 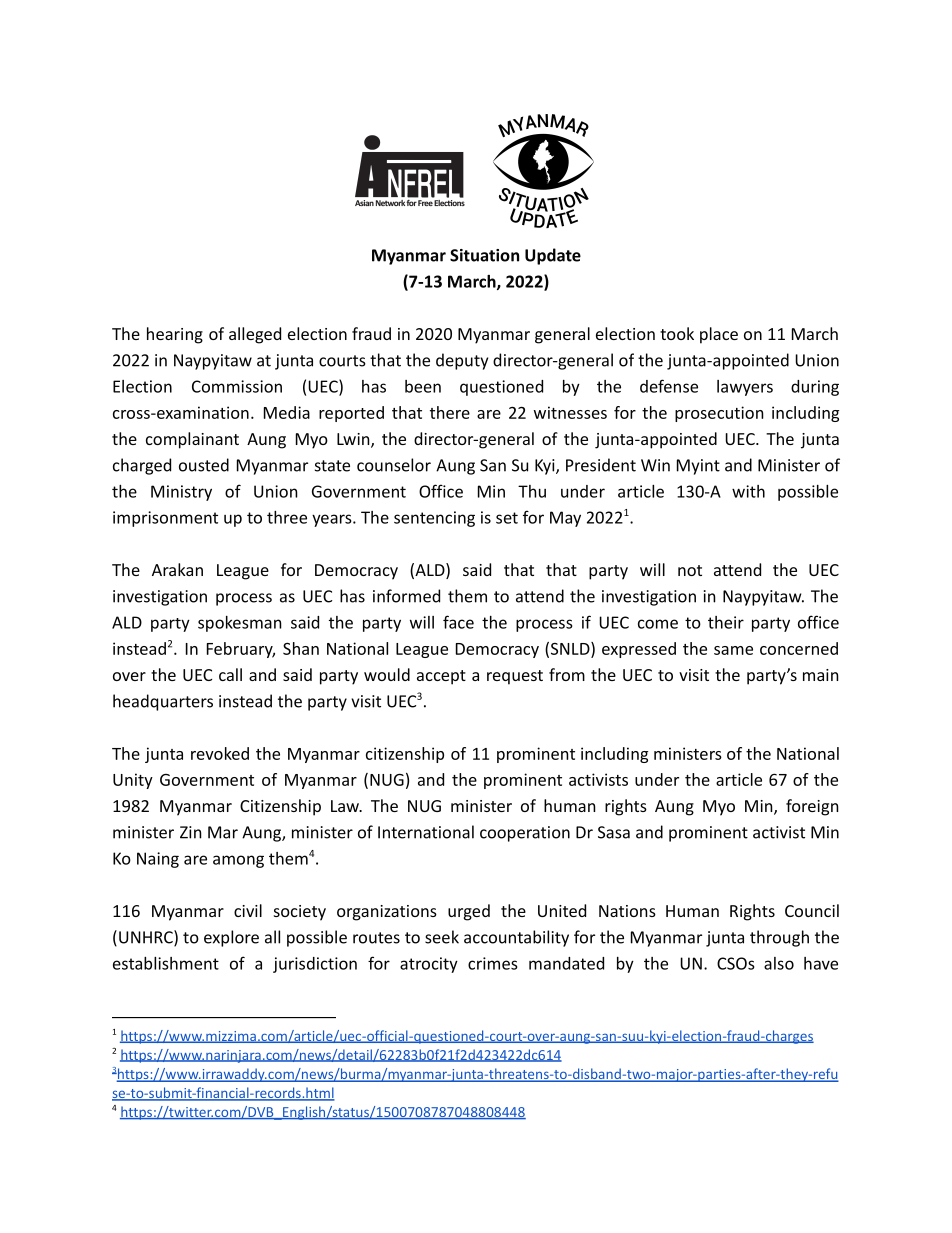 What do you see at coordinates (442, 937) in the screenshot?
I see `seek` at bounding box center [442, 937].
